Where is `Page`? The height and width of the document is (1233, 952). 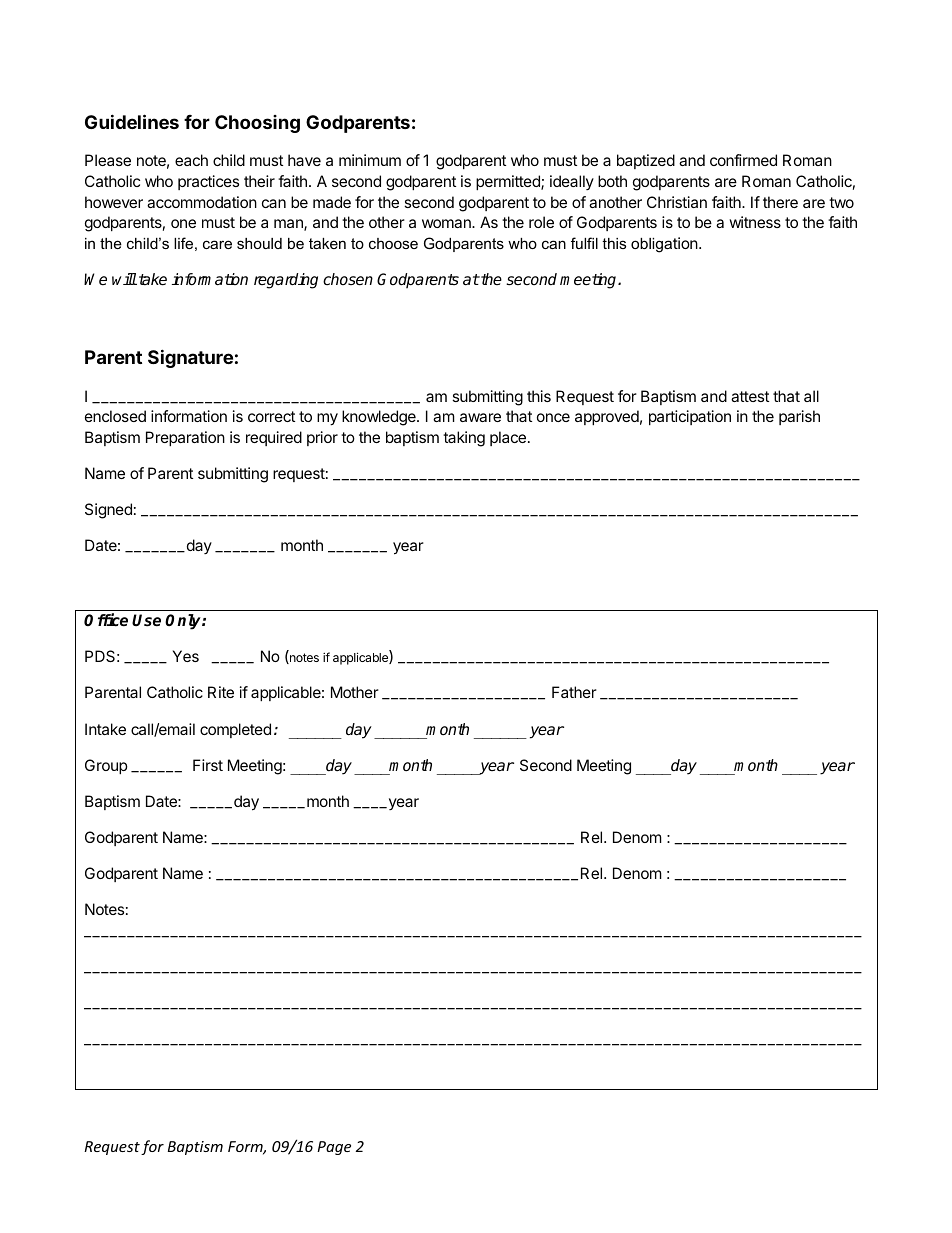 Page is located at coordinates (334, 1148).
